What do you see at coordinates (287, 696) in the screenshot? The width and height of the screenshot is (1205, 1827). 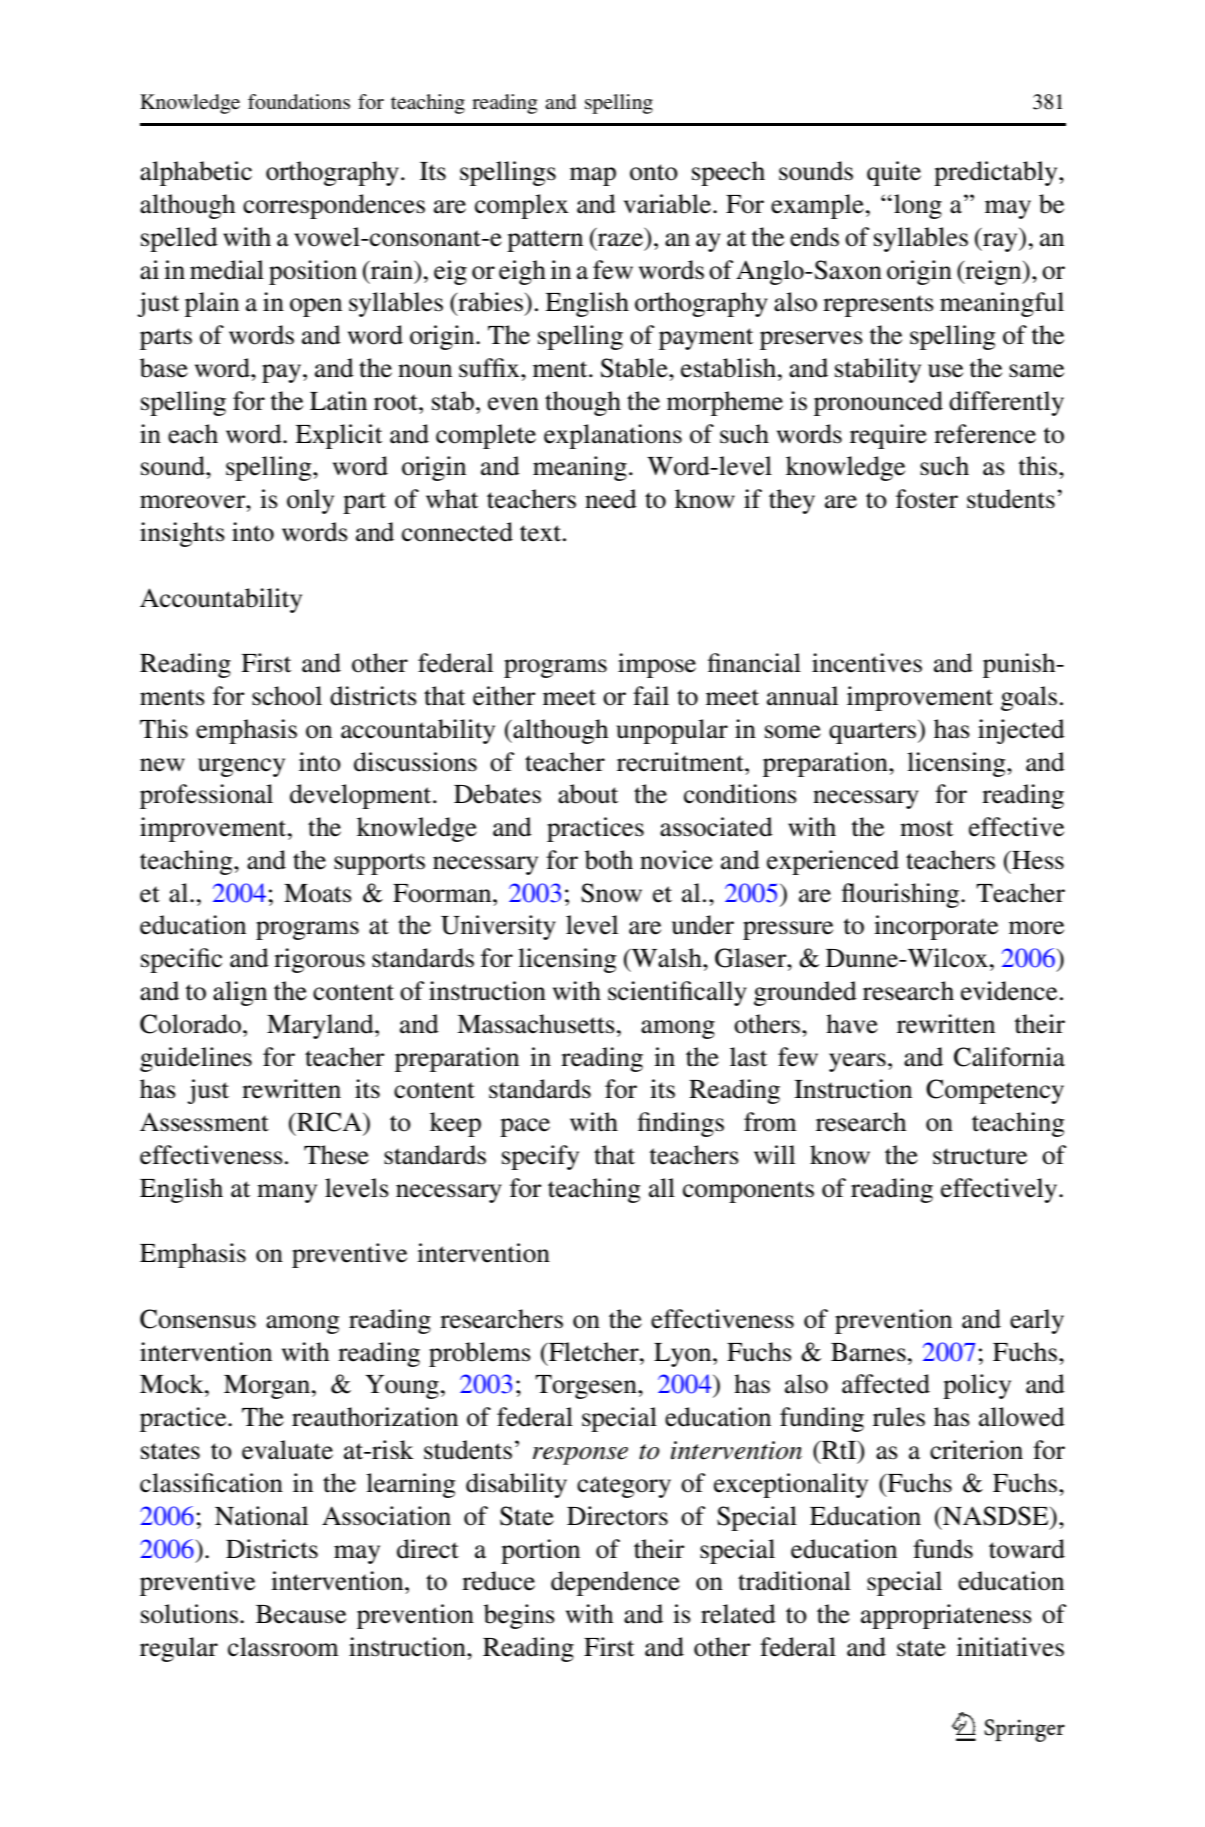 I see `school` at bounding box center [287, 696].
